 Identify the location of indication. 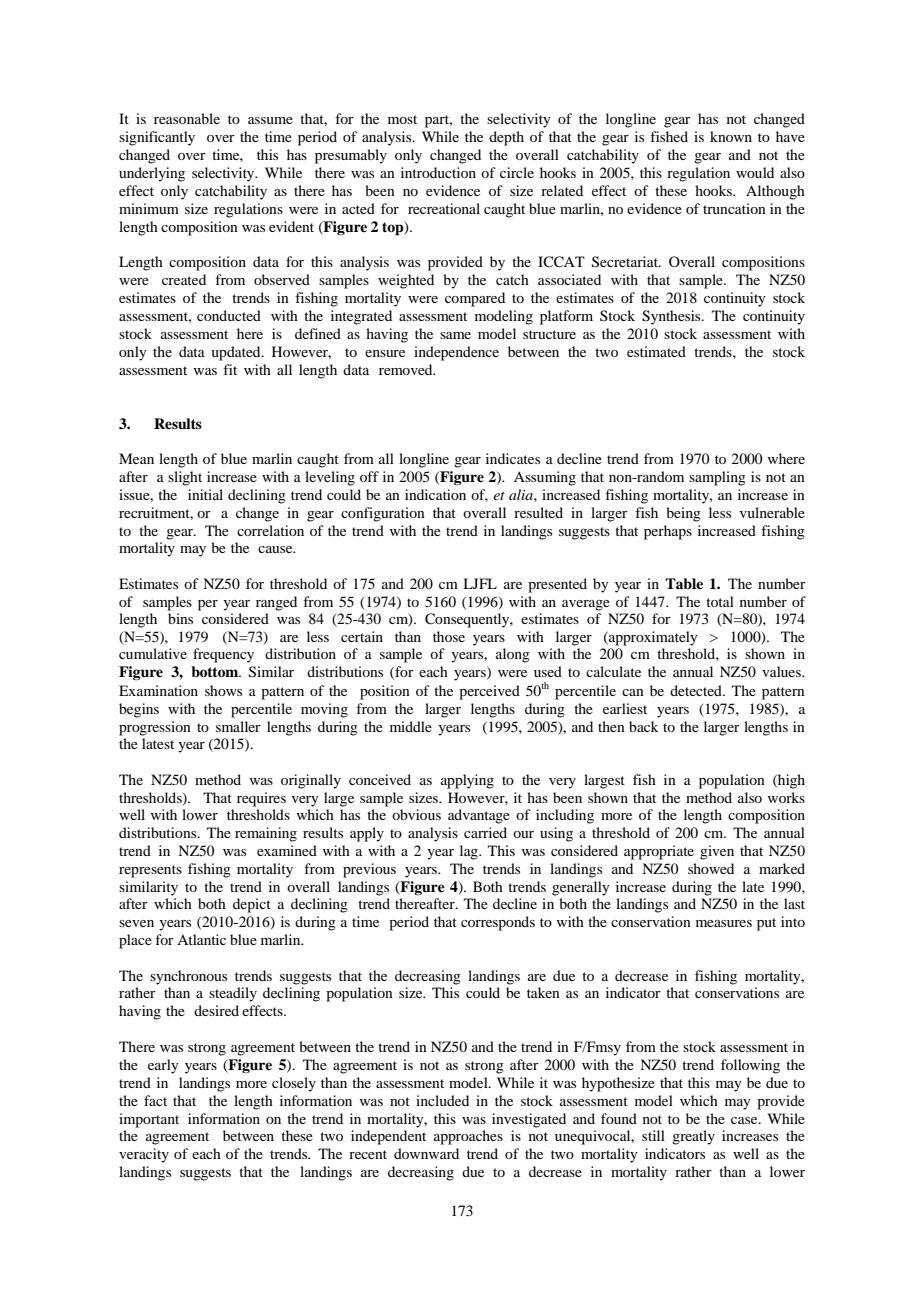
(435, 494).
